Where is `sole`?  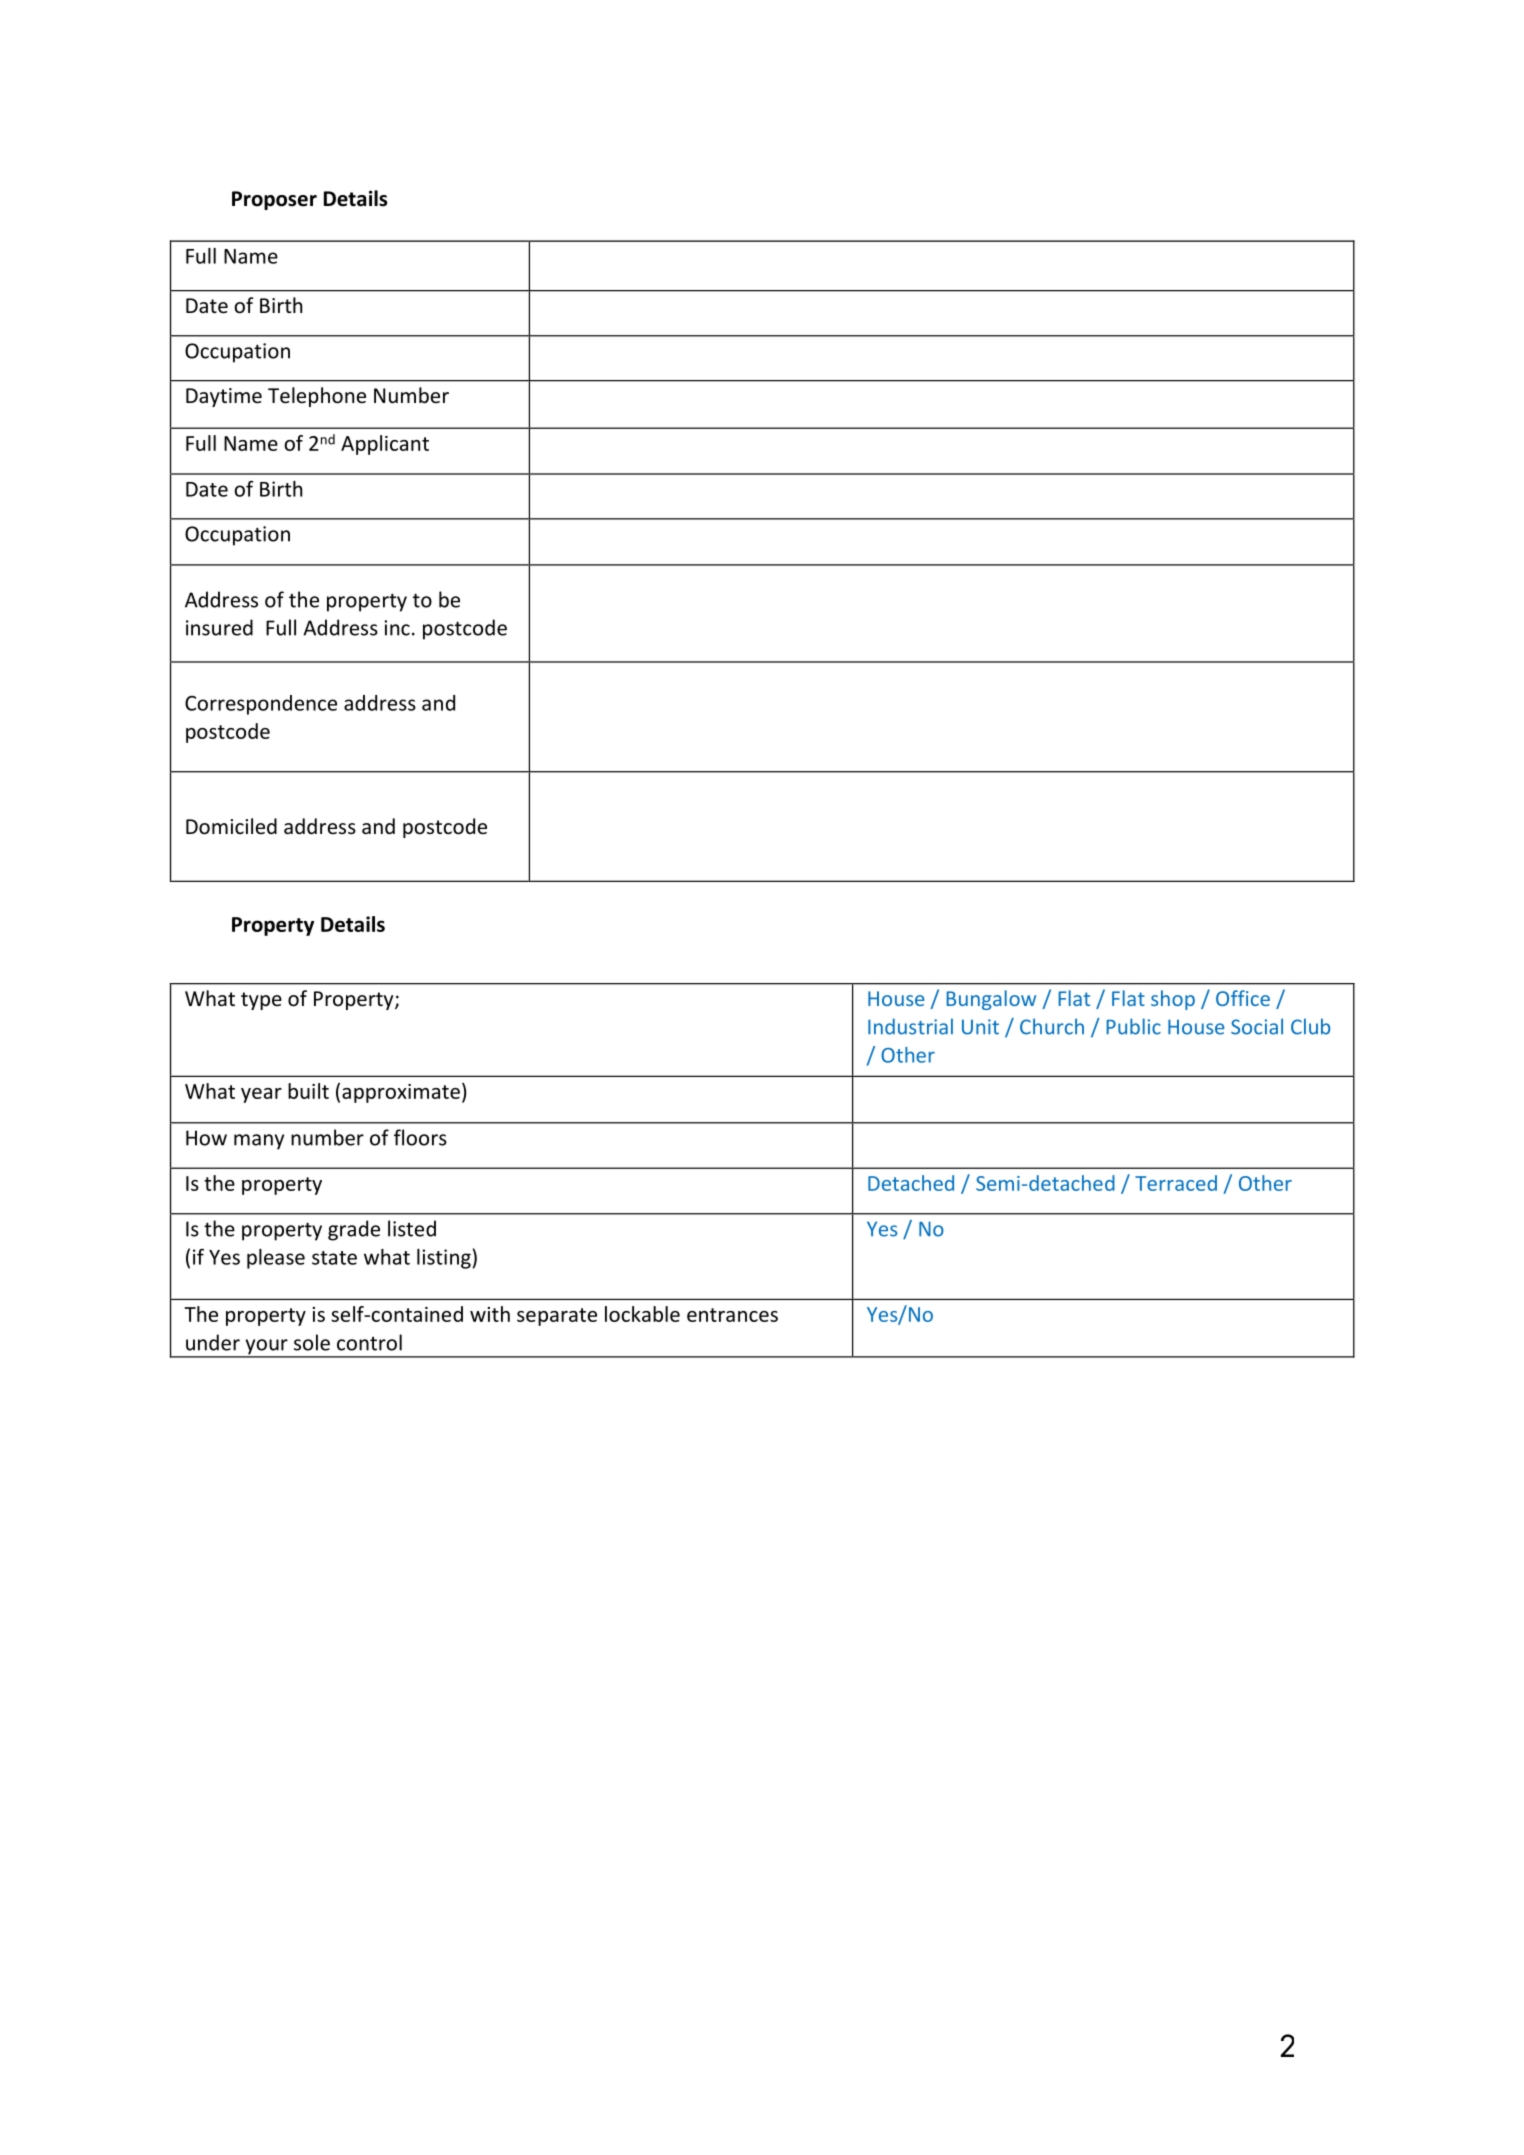
sole is located at coordinates (312, 1342).
